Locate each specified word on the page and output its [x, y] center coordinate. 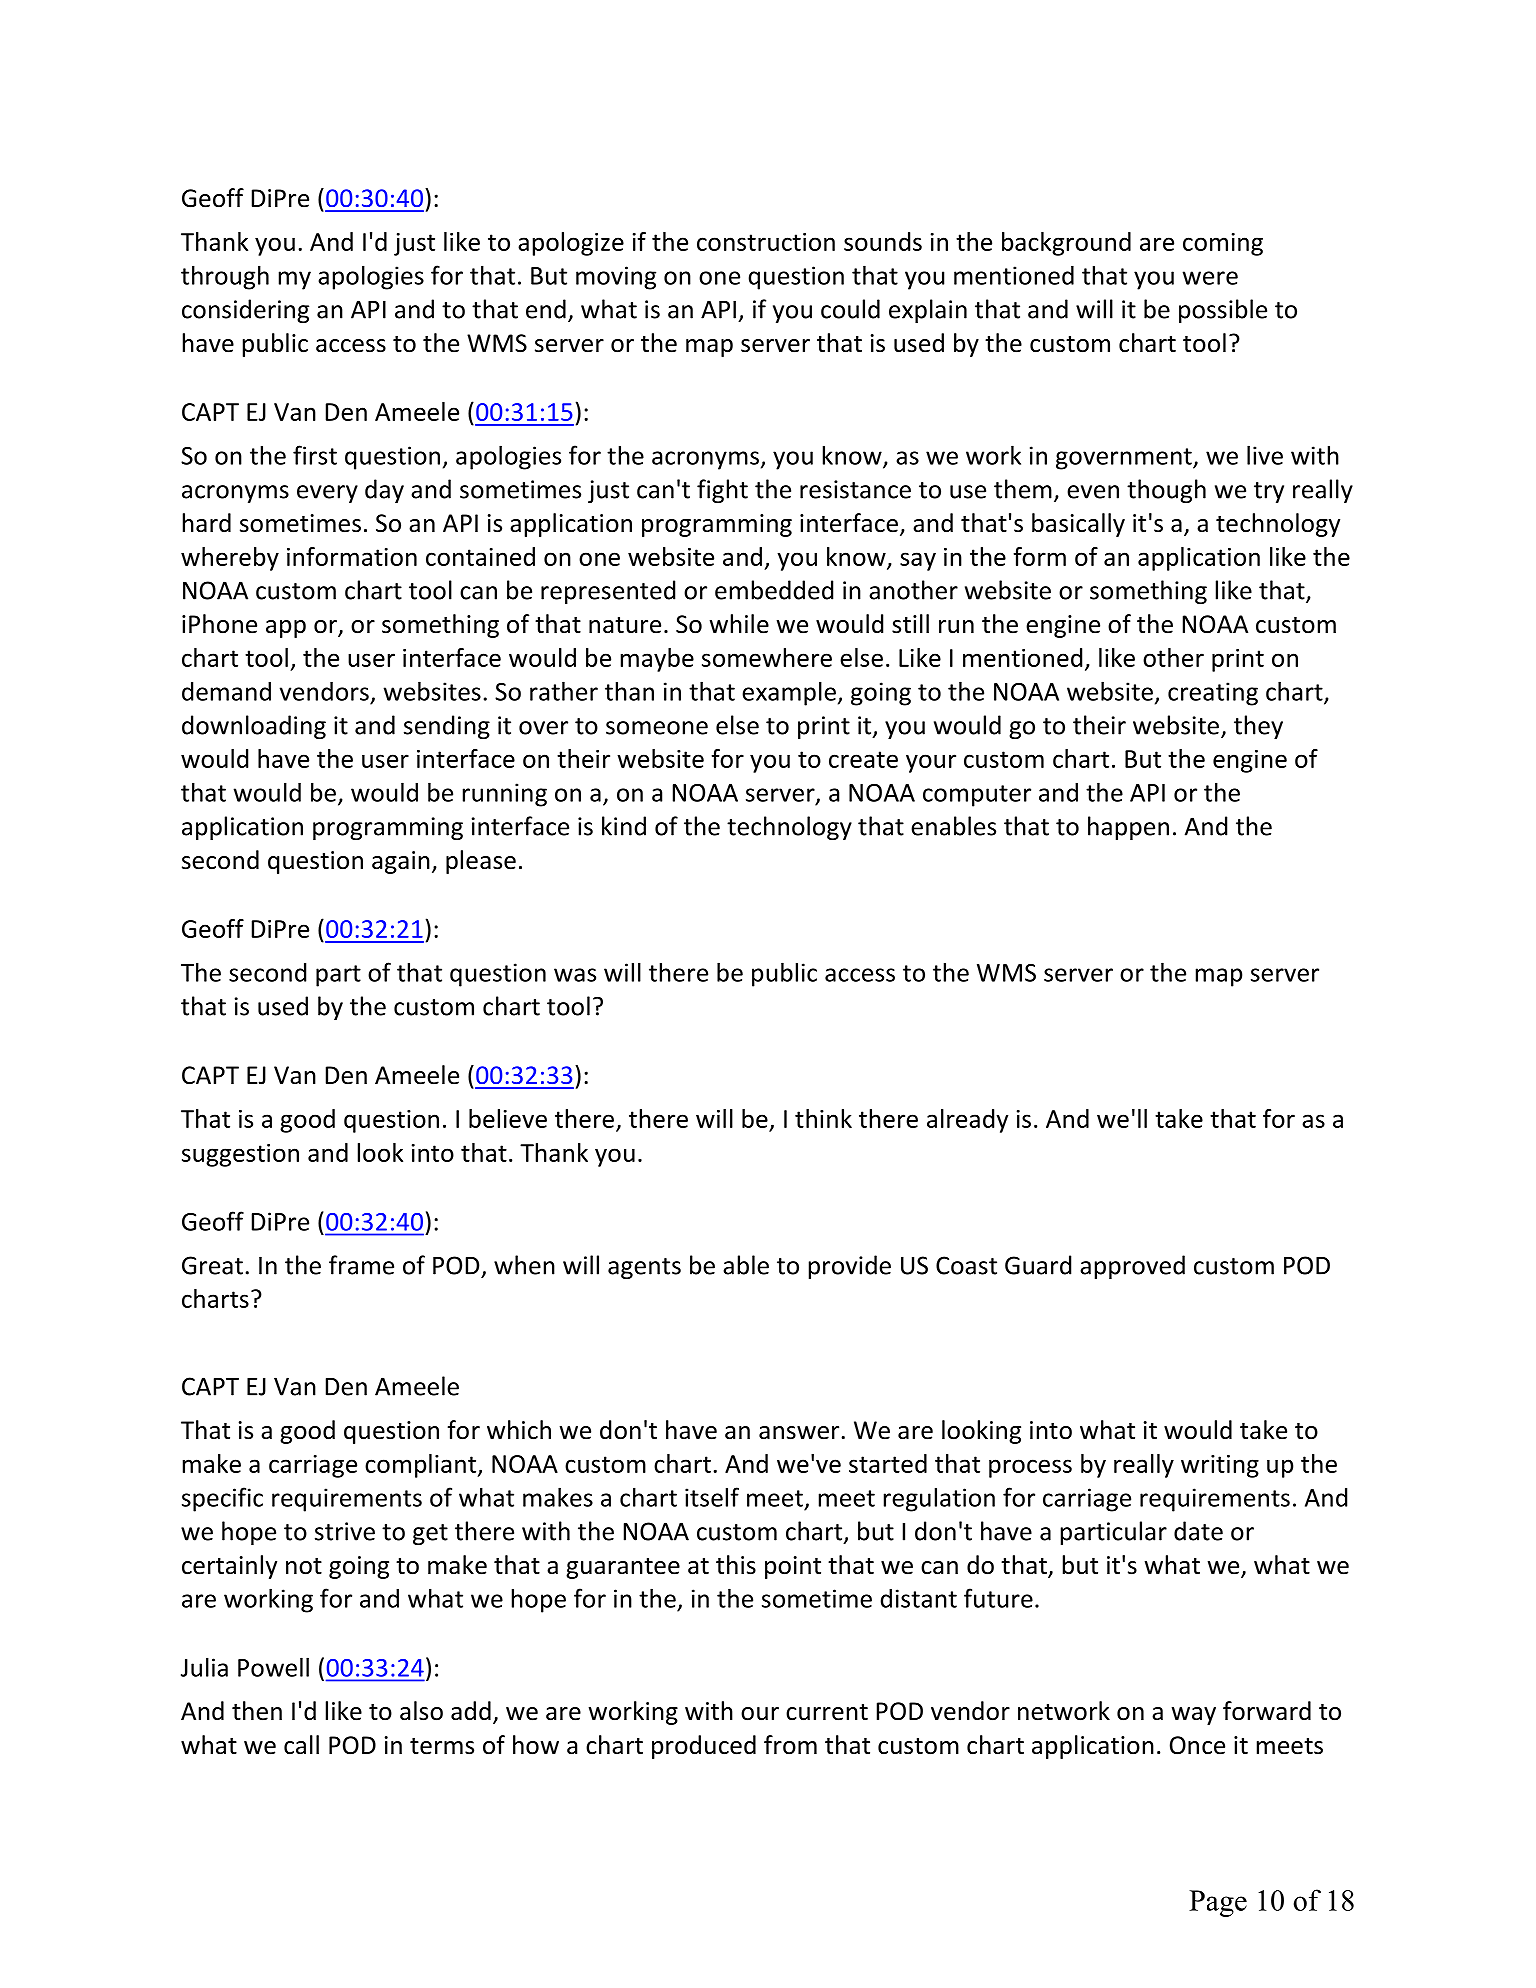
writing [1220, 1466]
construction [766, 242]
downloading [254, 727]
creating [1213, 694]
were [1210, 278]
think [823, 1118]
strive [345, 1531]
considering [245, 311]
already [967, 1121]
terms [442, 1746]
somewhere [767, 657]
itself [712, 1497]
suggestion [240, 1155]
